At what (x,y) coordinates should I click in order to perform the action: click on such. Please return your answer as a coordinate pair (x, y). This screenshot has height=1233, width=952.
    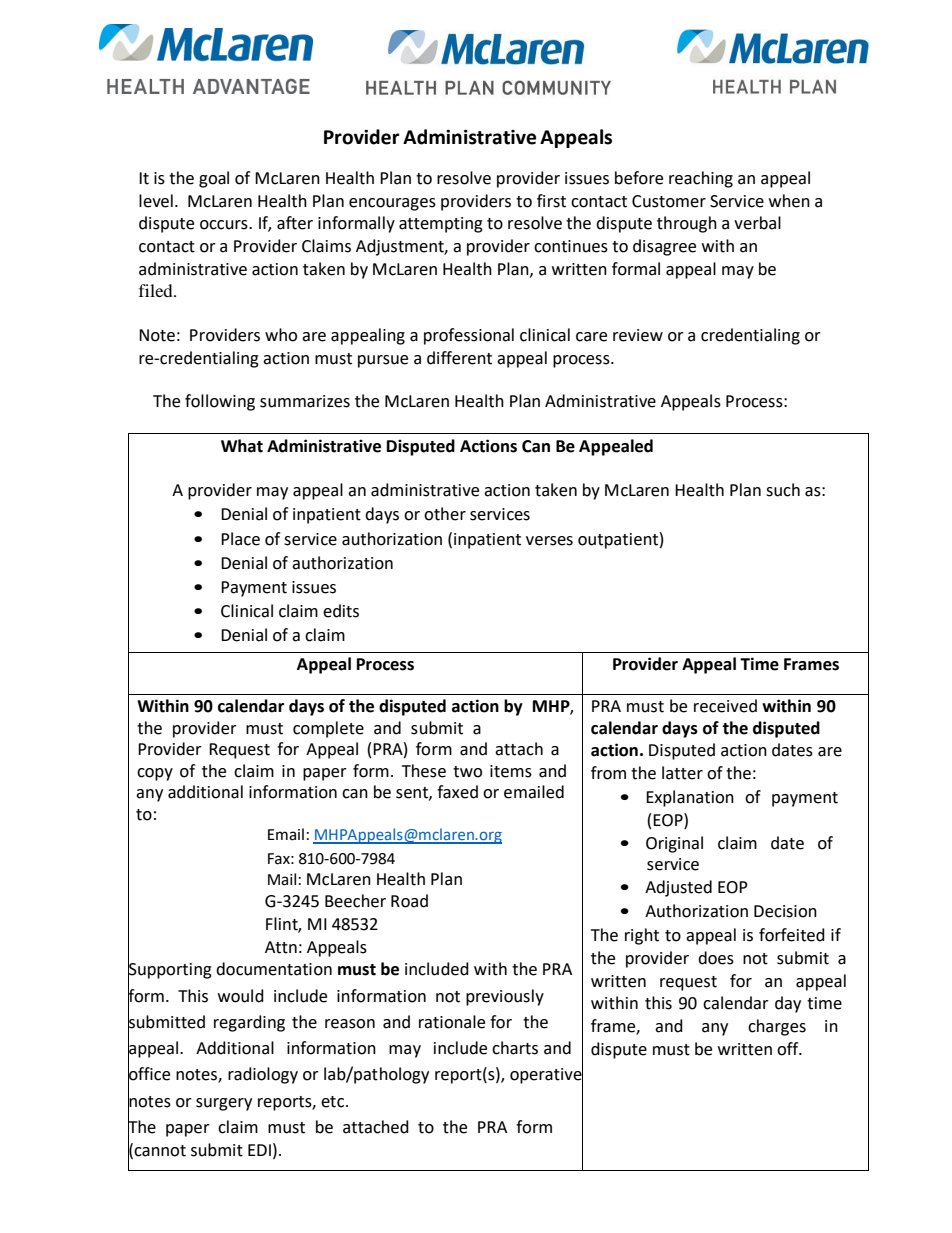
    Looking at the image, I should click on (783, 490).
